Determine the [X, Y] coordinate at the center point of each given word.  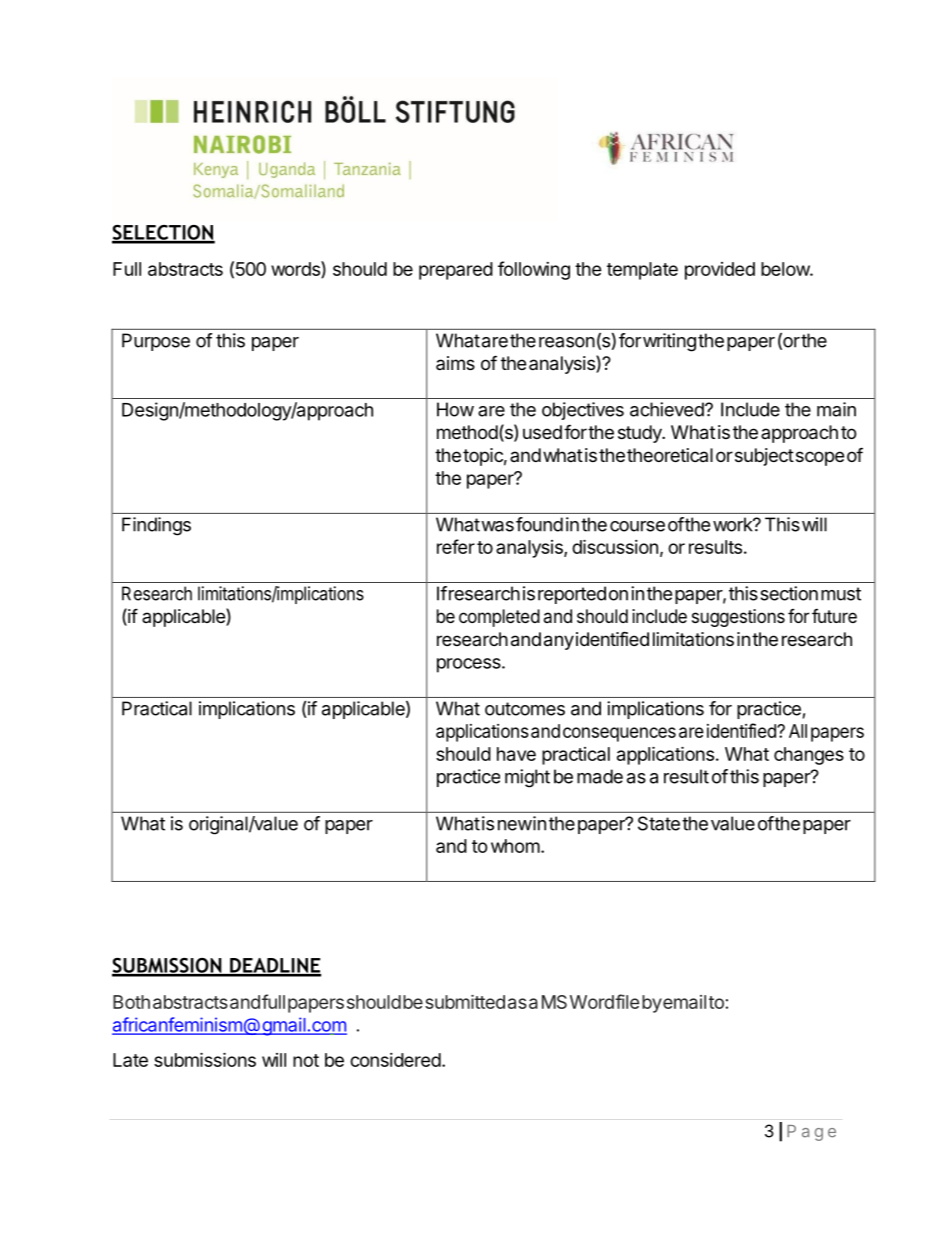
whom [515, 846]
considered [395, 1060]
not [306, 1060]
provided [720, 271]
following [534, 270]
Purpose [156, 342]
